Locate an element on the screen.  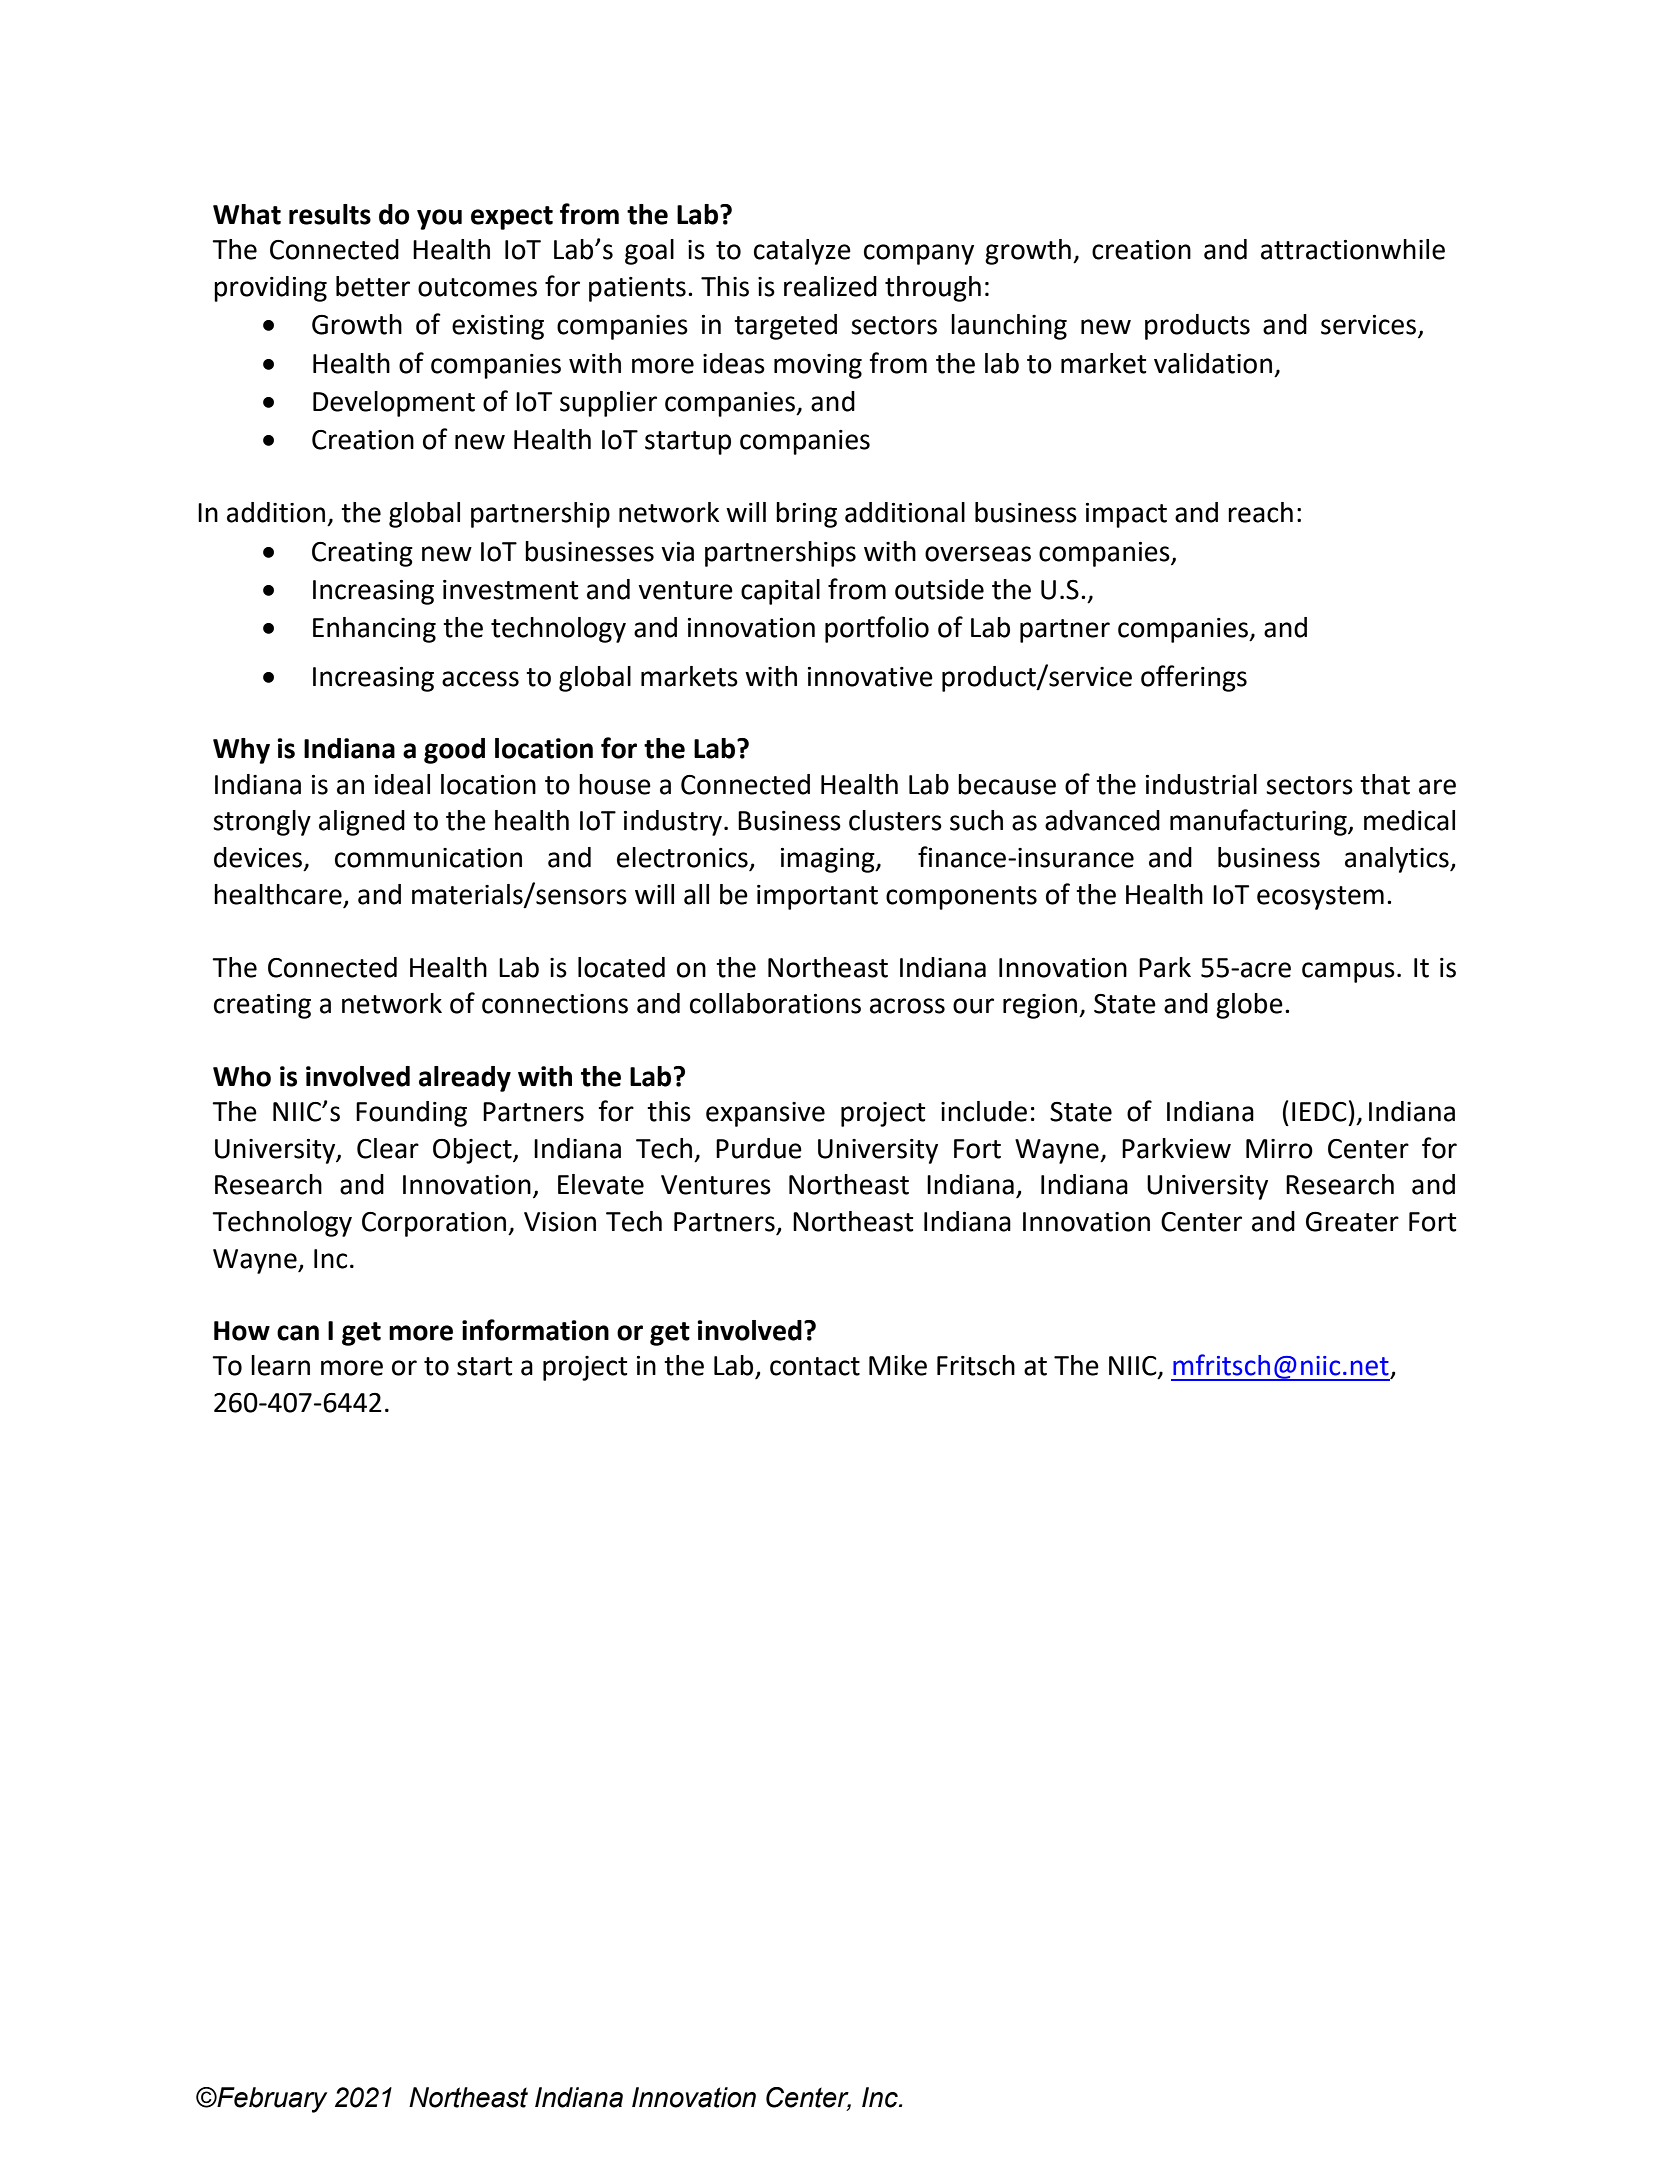
Greater is located at coordinates (1352, 1221).
